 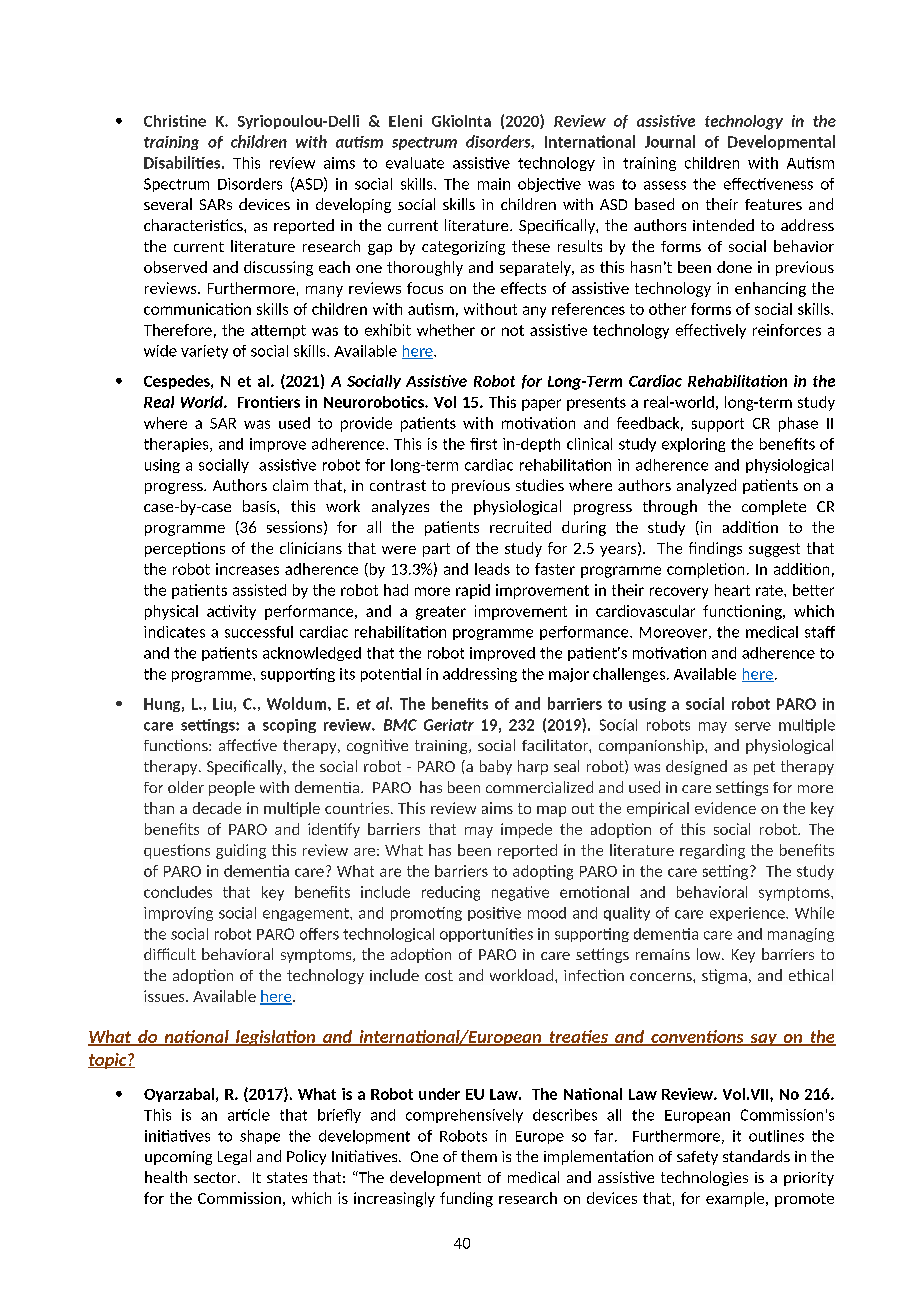 I want to click on indicates, so click(x=174, y=632).
